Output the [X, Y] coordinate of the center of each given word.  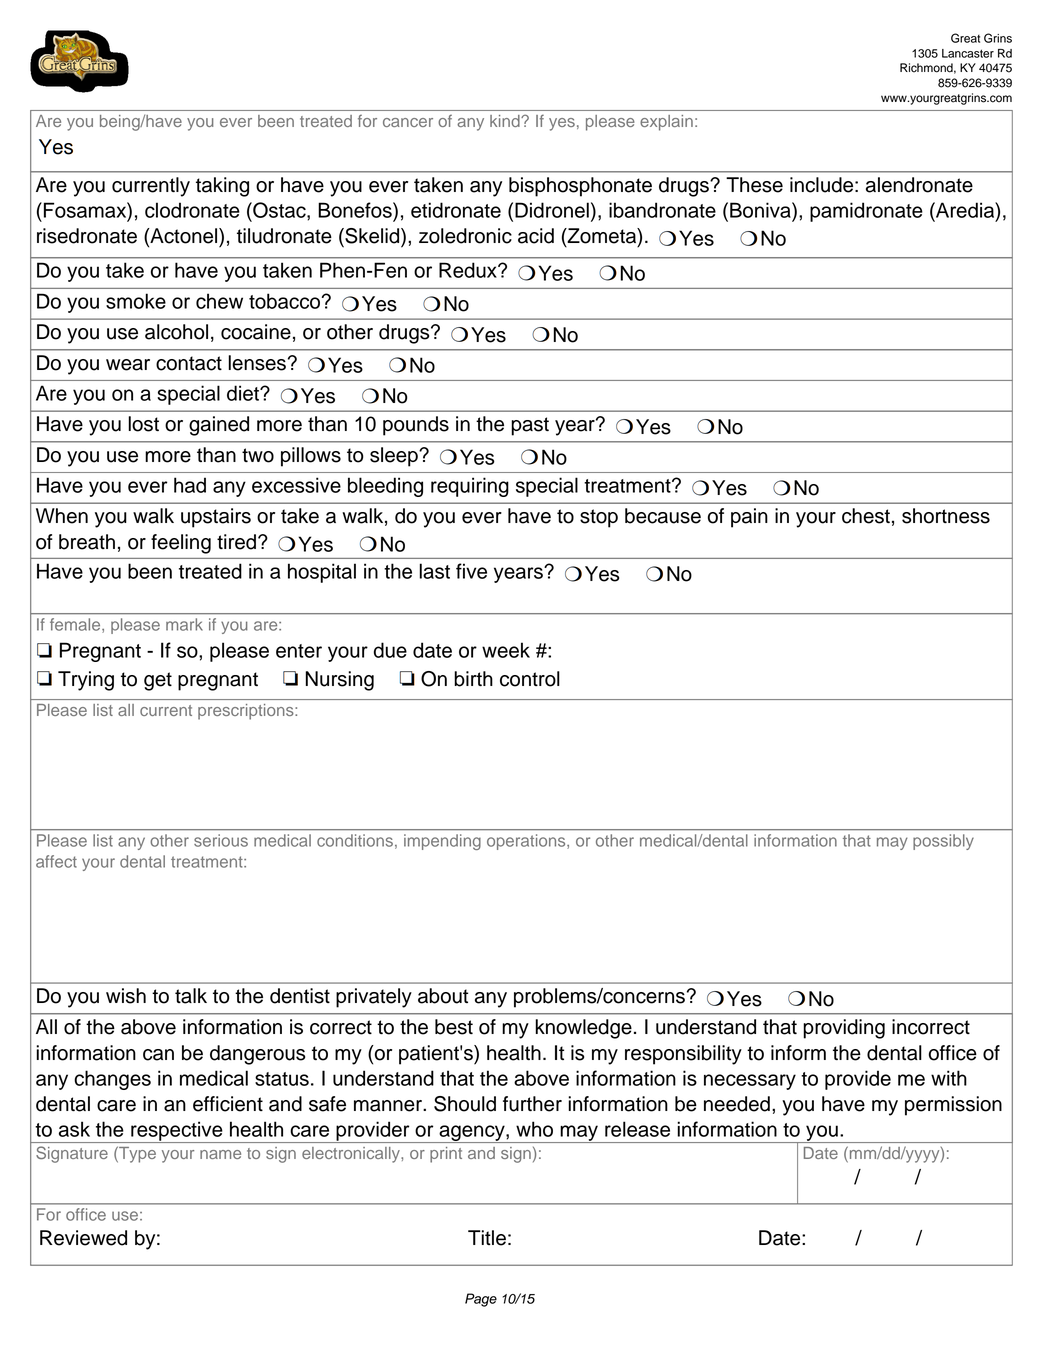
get [158, 681]
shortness [946, 516]
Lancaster [968, 53]
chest [866, 516]
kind [506, 121]
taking [222, 187]
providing [844, 1029]
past [530, 426]
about [443, 996]
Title [487, 1238]
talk [191, 996]
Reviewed [83, 1238]
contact [189, 363]
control [530, 679]
